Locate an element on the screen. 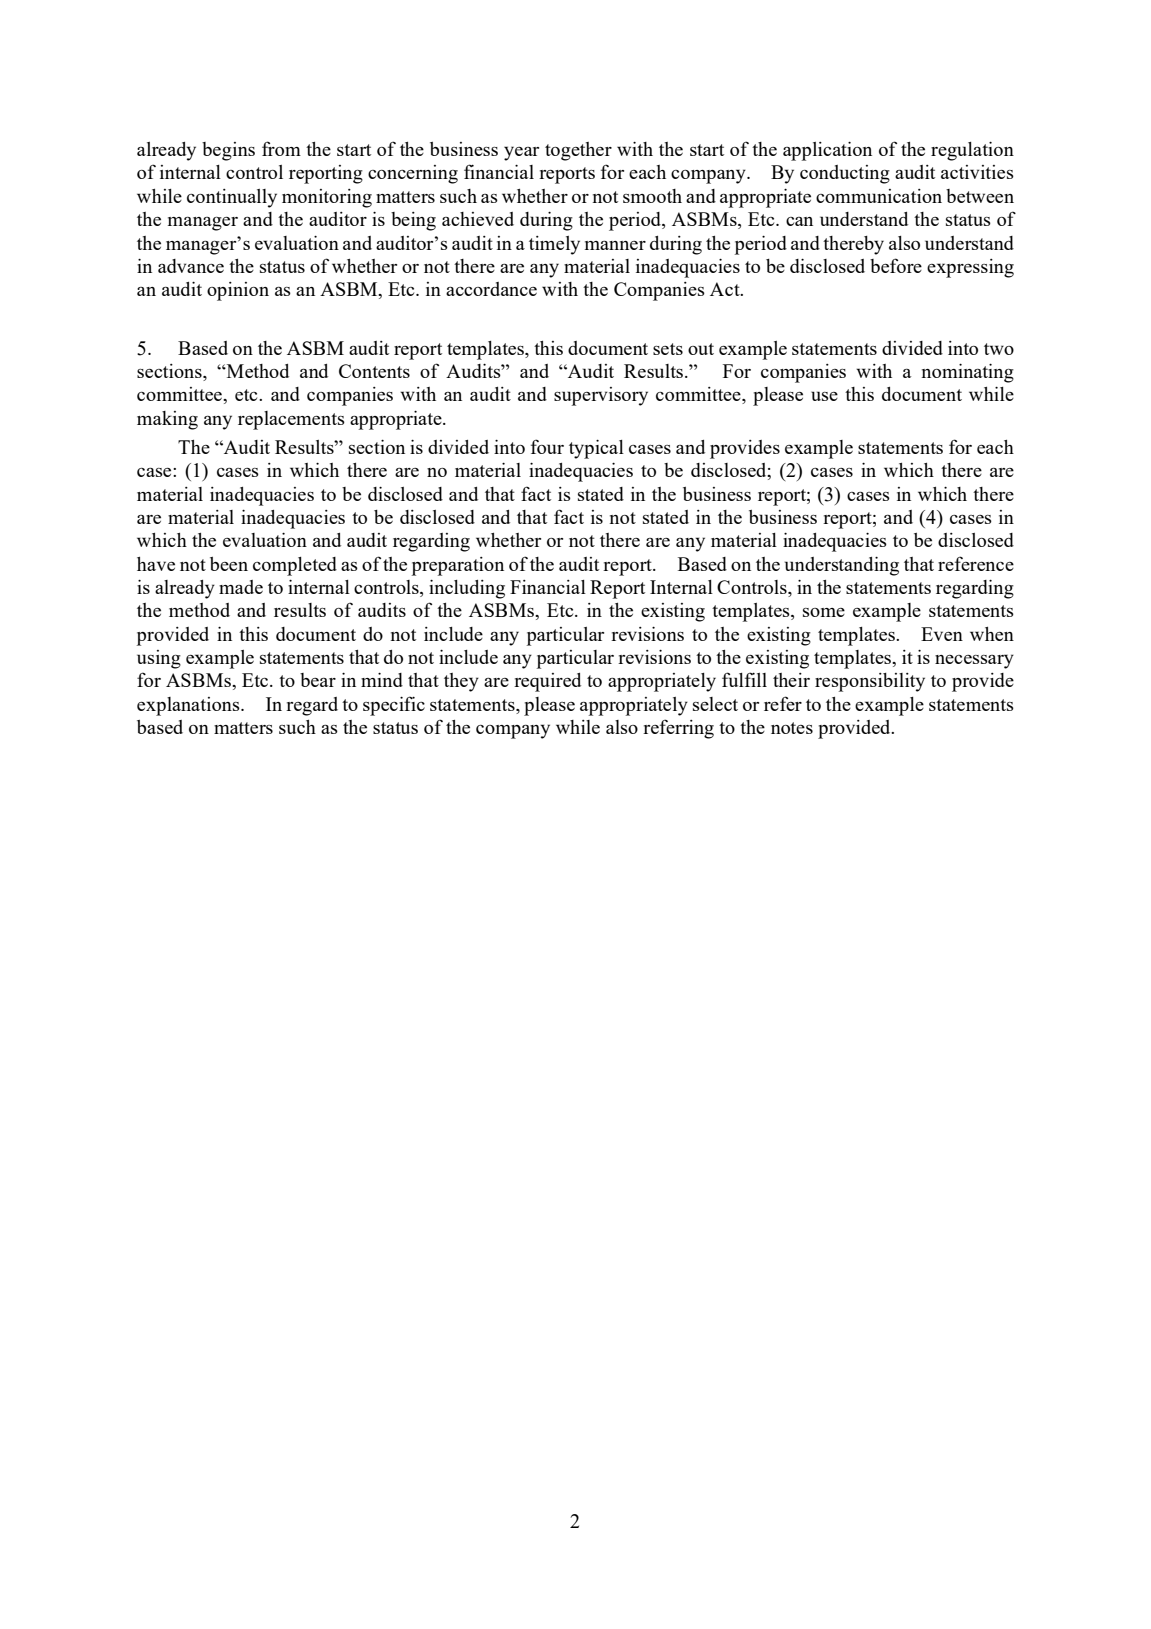 The image size is (1151, 1629). begins is located at coordinates (228, 151).
